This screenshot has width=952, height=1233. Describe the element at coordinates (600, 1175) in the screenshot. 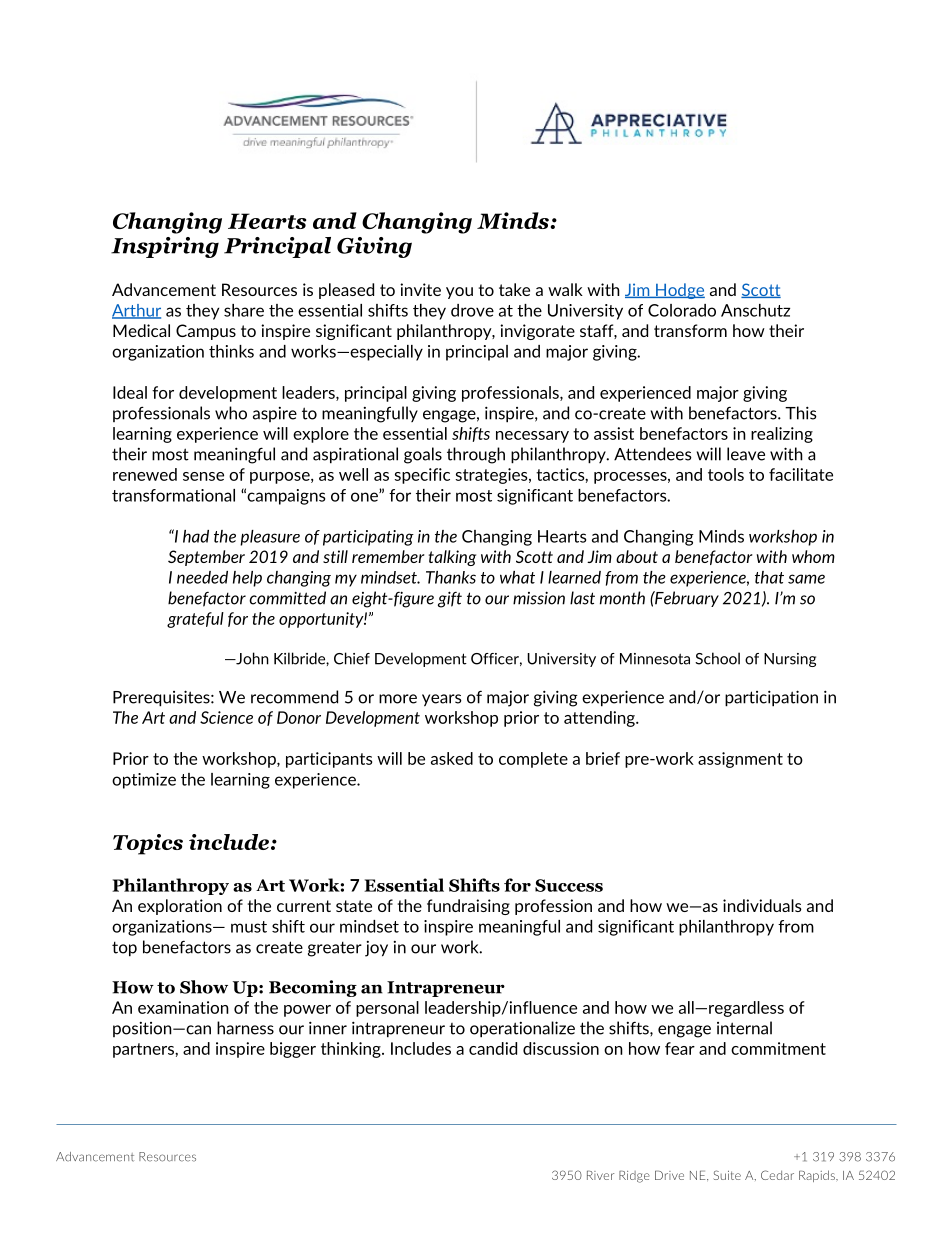

I see `River` at that location.
